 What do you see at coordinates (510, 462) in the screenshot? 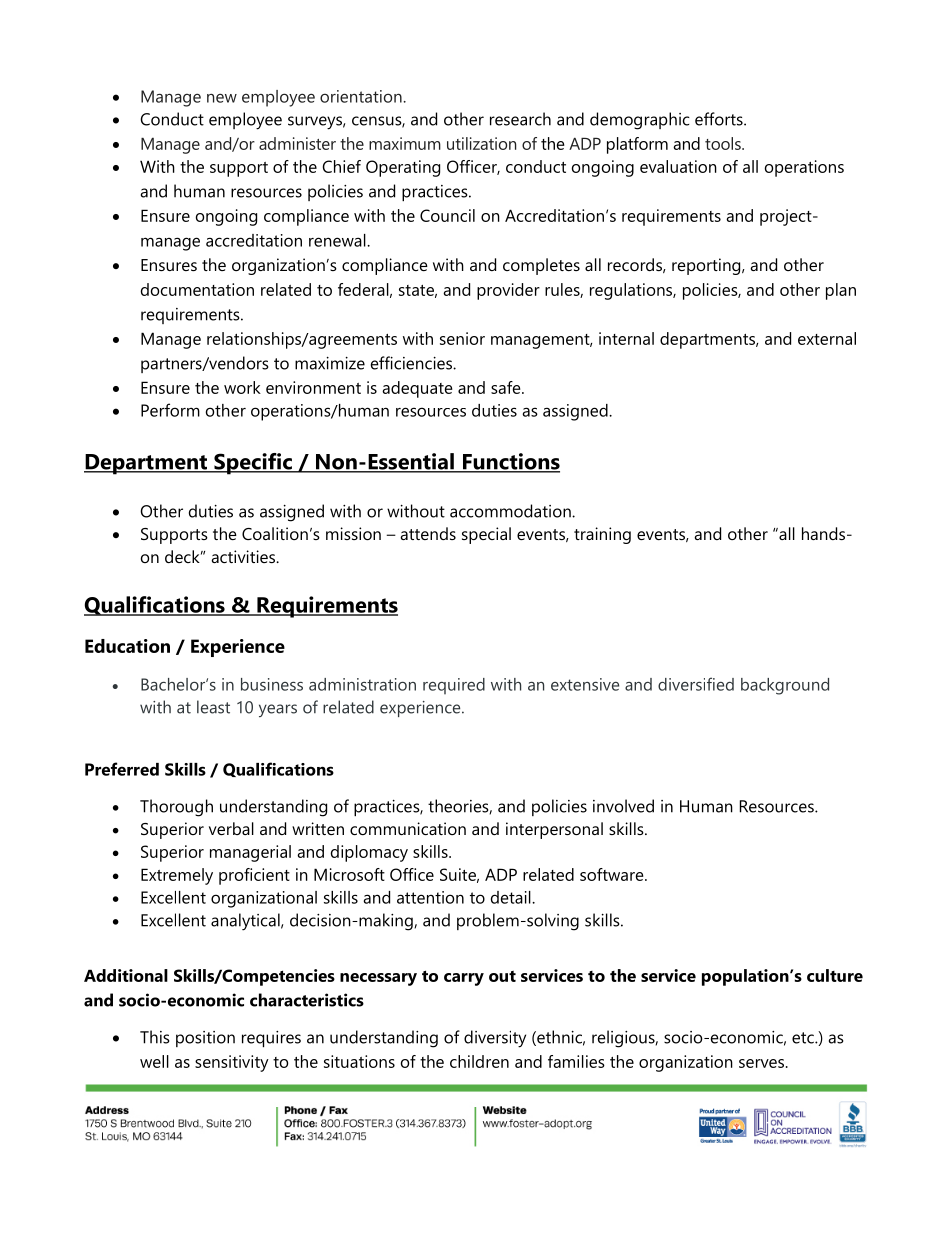
I see `Functions` at bounding box center [510, 462].
